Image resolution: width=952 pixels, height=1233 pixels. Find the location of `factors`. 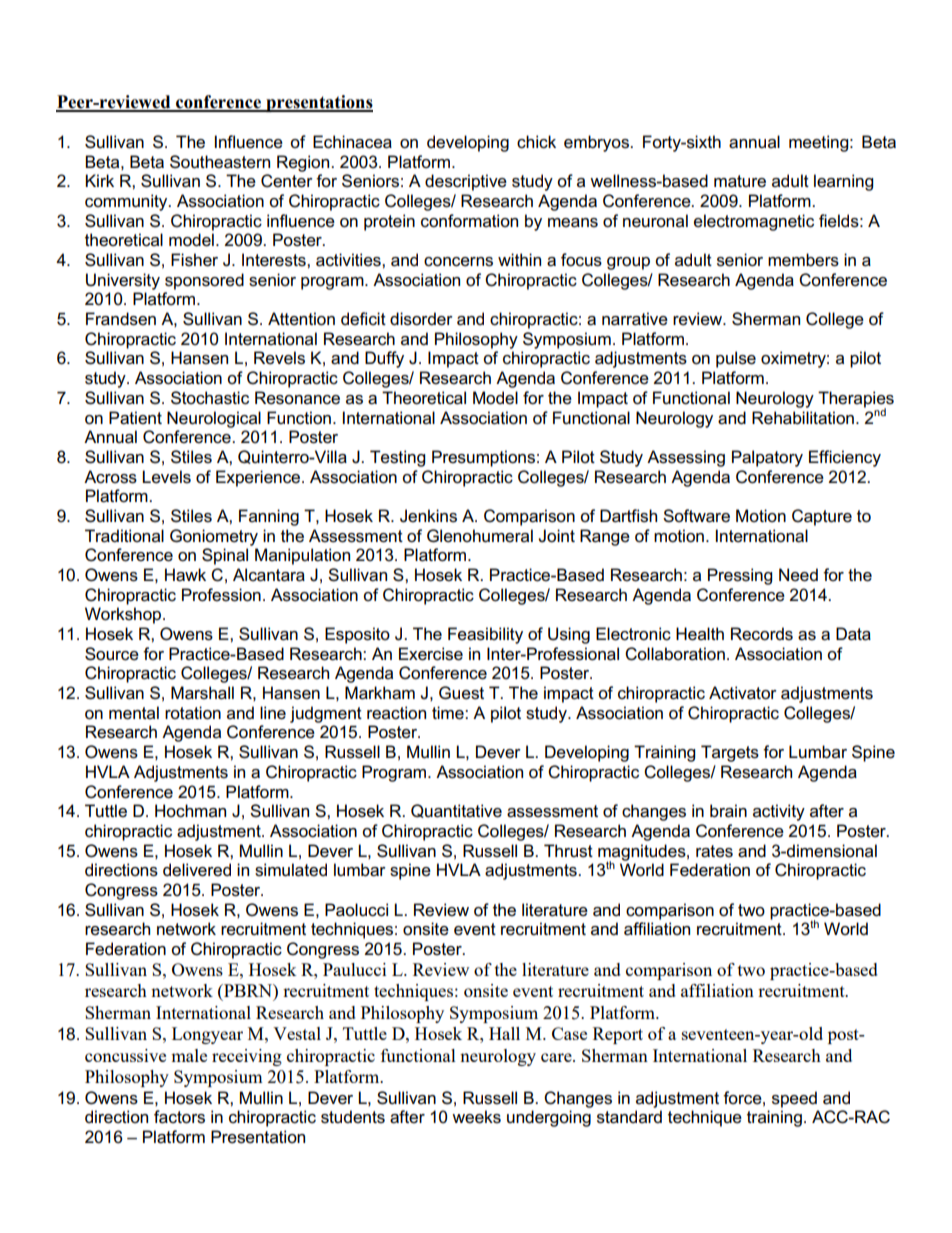

factors is located at coordinates (179, 1117).
